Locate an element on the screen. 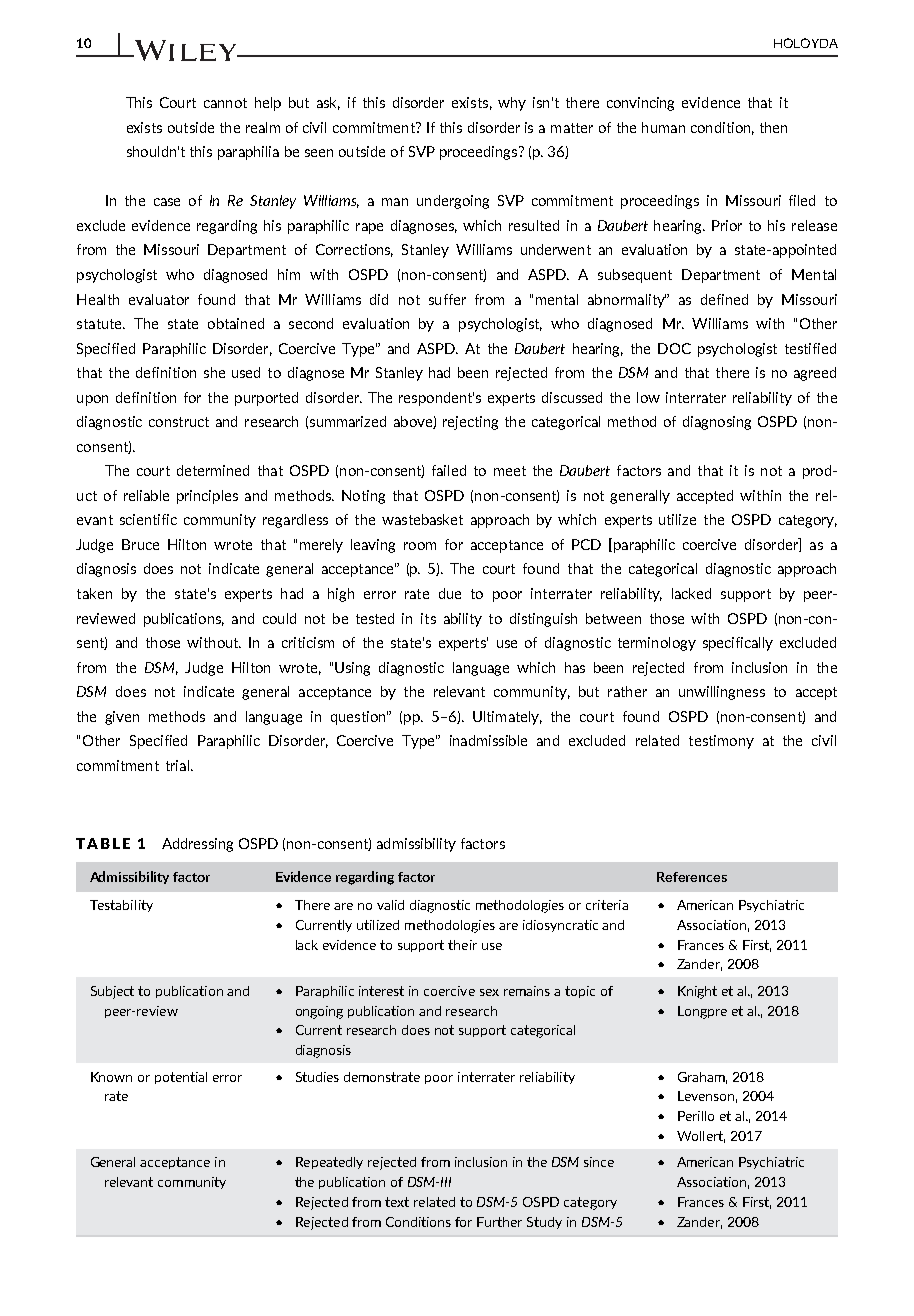 The image size is (914, 1316). valid is located at coordinates (390, 905).
